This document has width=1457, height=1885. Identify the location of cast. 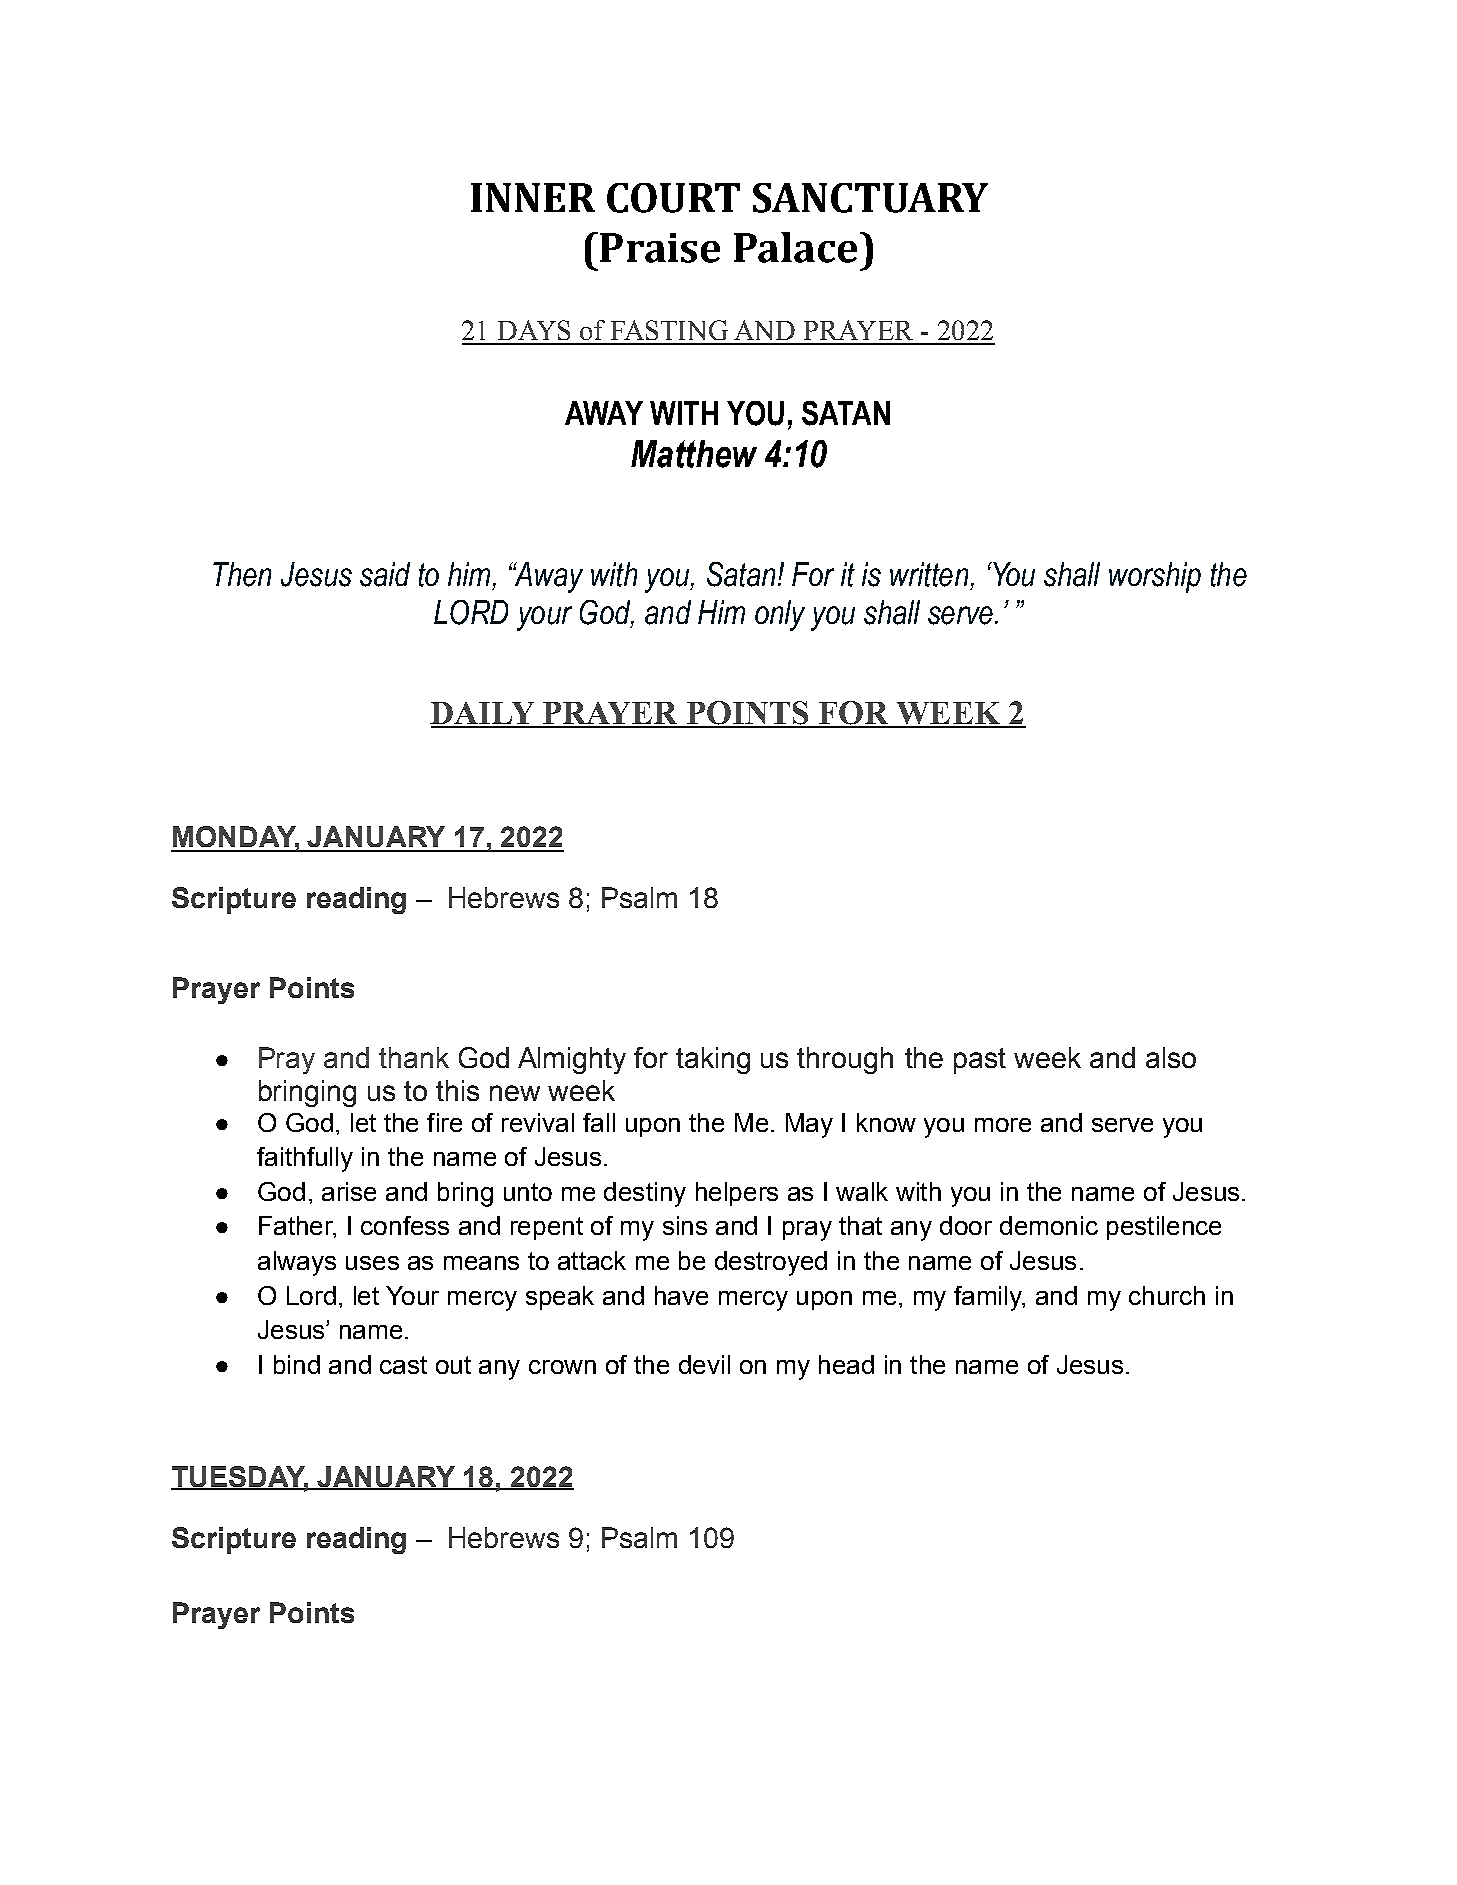
(403, 1365).
